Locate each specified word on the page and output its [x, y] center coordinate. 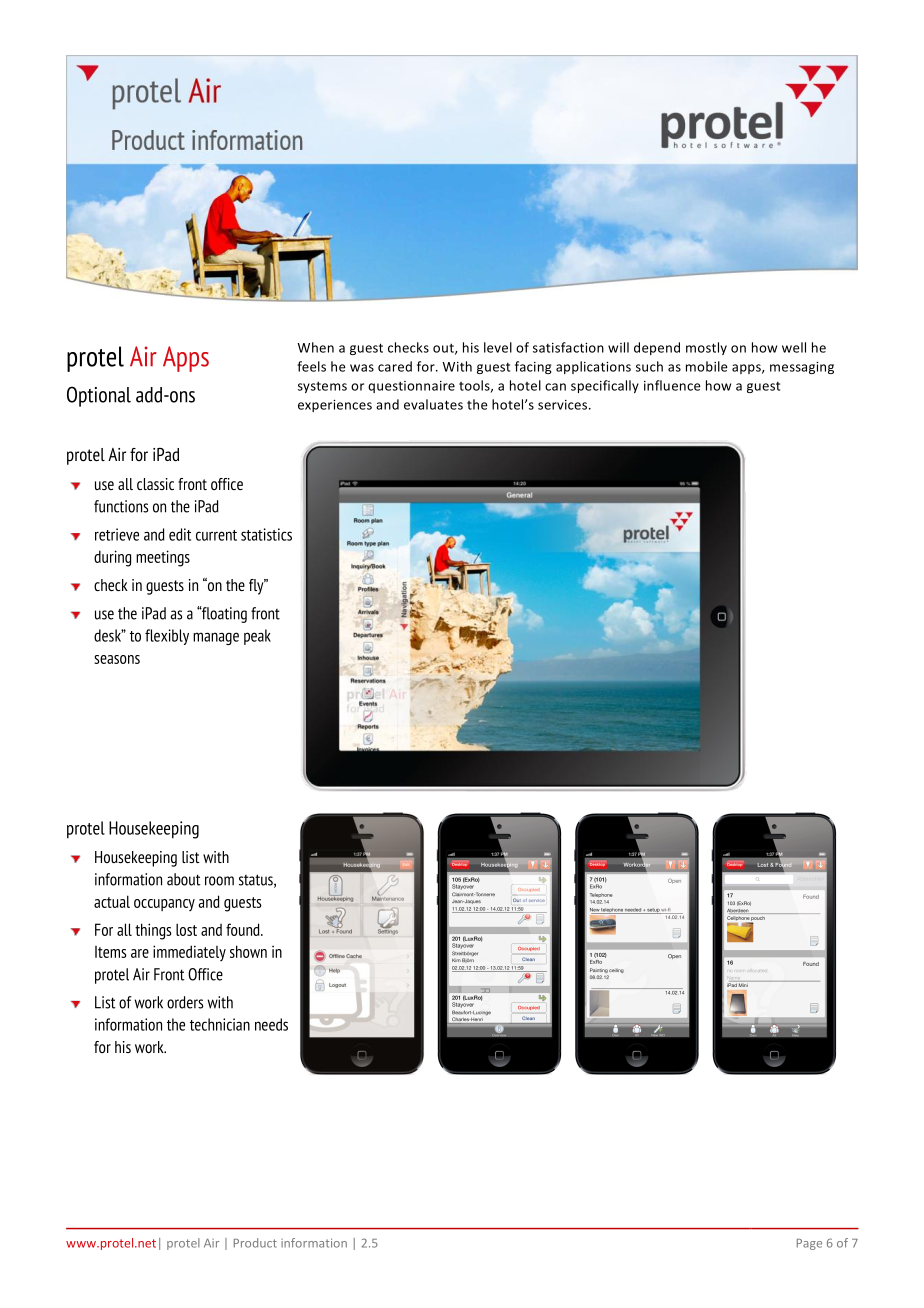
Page [809, 1244]
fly [257, 587]
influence [672, 385]
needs [271, 1024]
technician [220, 1024]
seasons [117, 659]
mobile [707, 366]
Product [255, 1243]
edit [180, 534]
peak [257, 637]
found [244, 929]
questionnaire [411, 387]
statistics [266, 534]
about [184, 879]
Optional [99, 396]
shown [248, 951]
